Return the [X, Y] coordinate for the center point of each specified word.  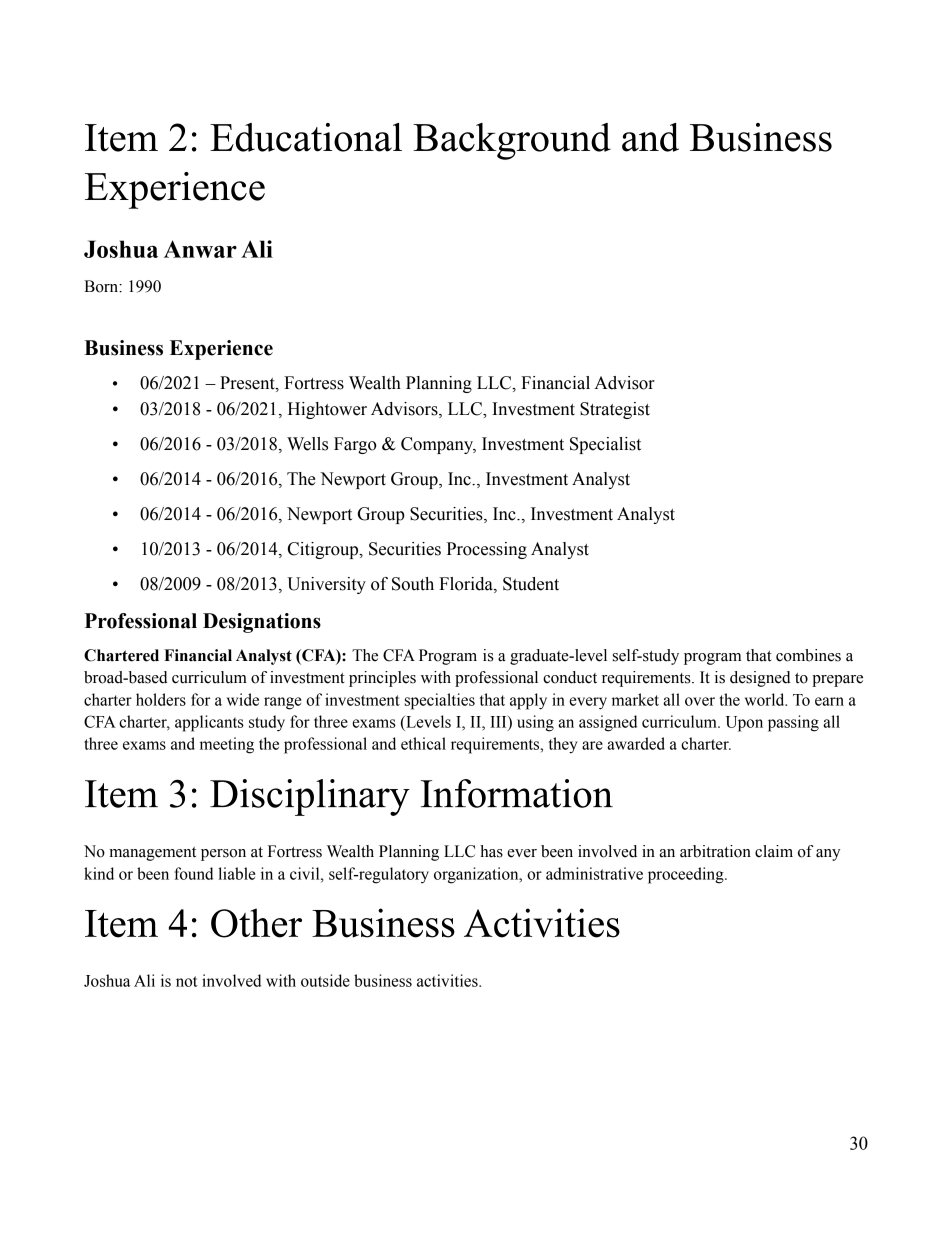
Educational [306, 137]
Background [512, 141]
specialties [440, 701]
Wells [307, 444]
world [766, 699]
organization [477, 875]
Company [438, 445]
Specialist [605, 445]
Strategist [615, 410]
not [187, 981]
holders [161, 699]
